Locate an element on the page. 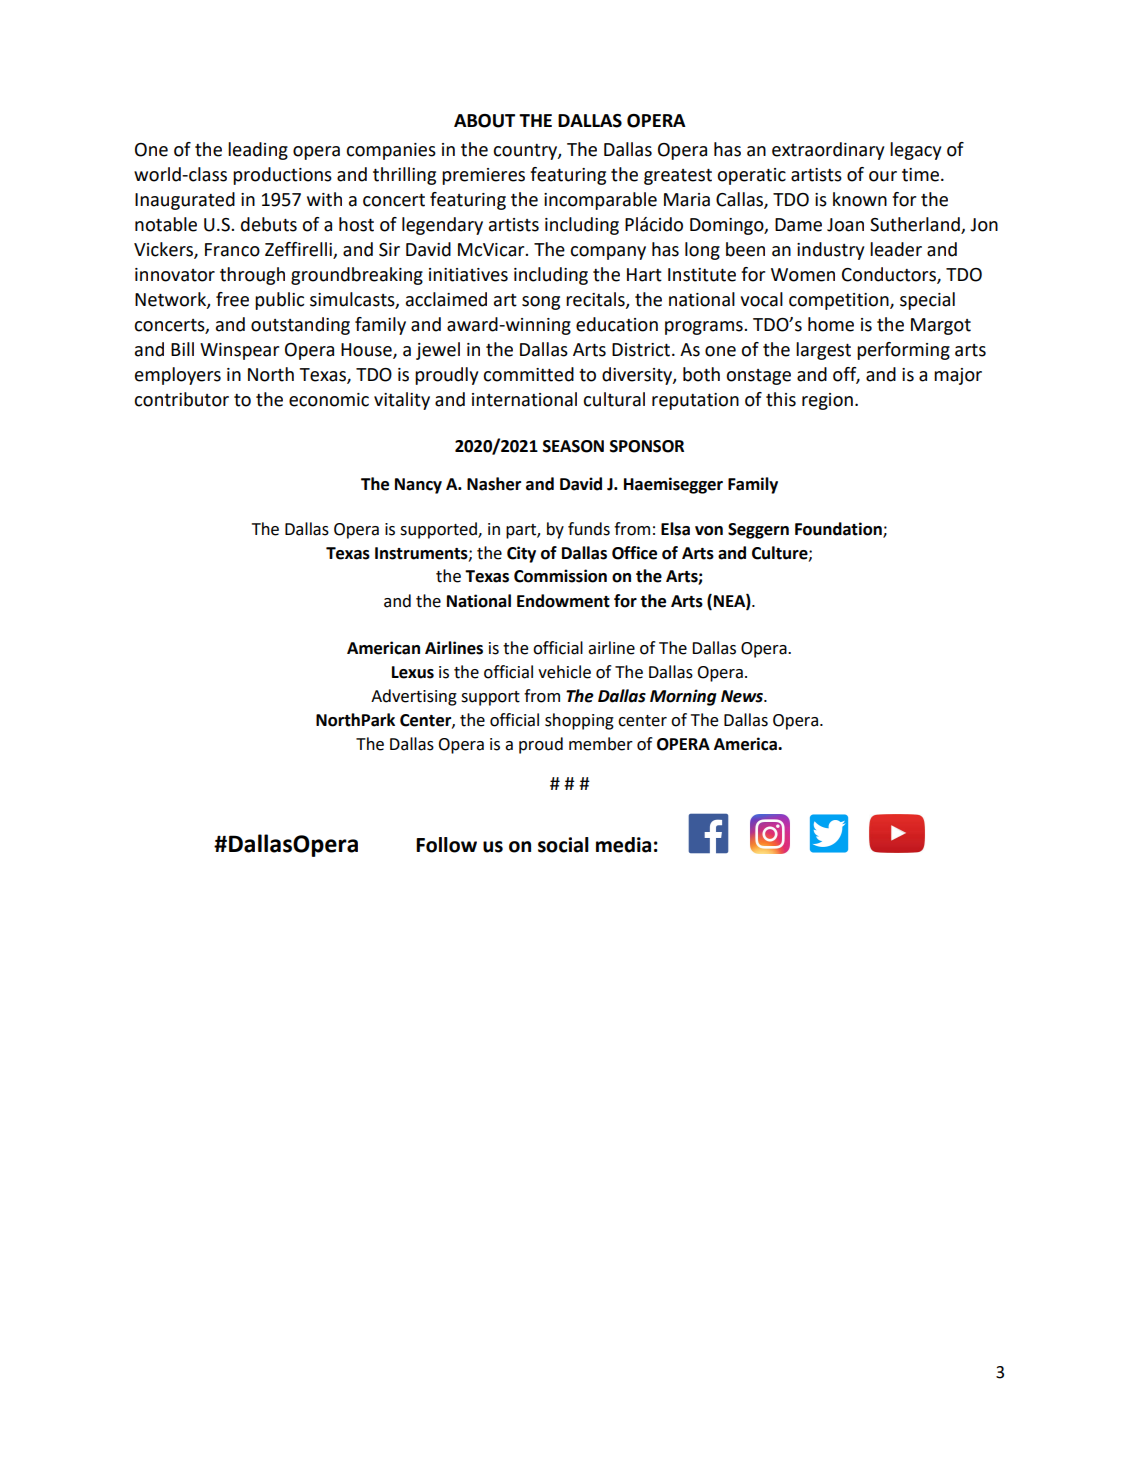  committed is located at coordinates (528, 374).
